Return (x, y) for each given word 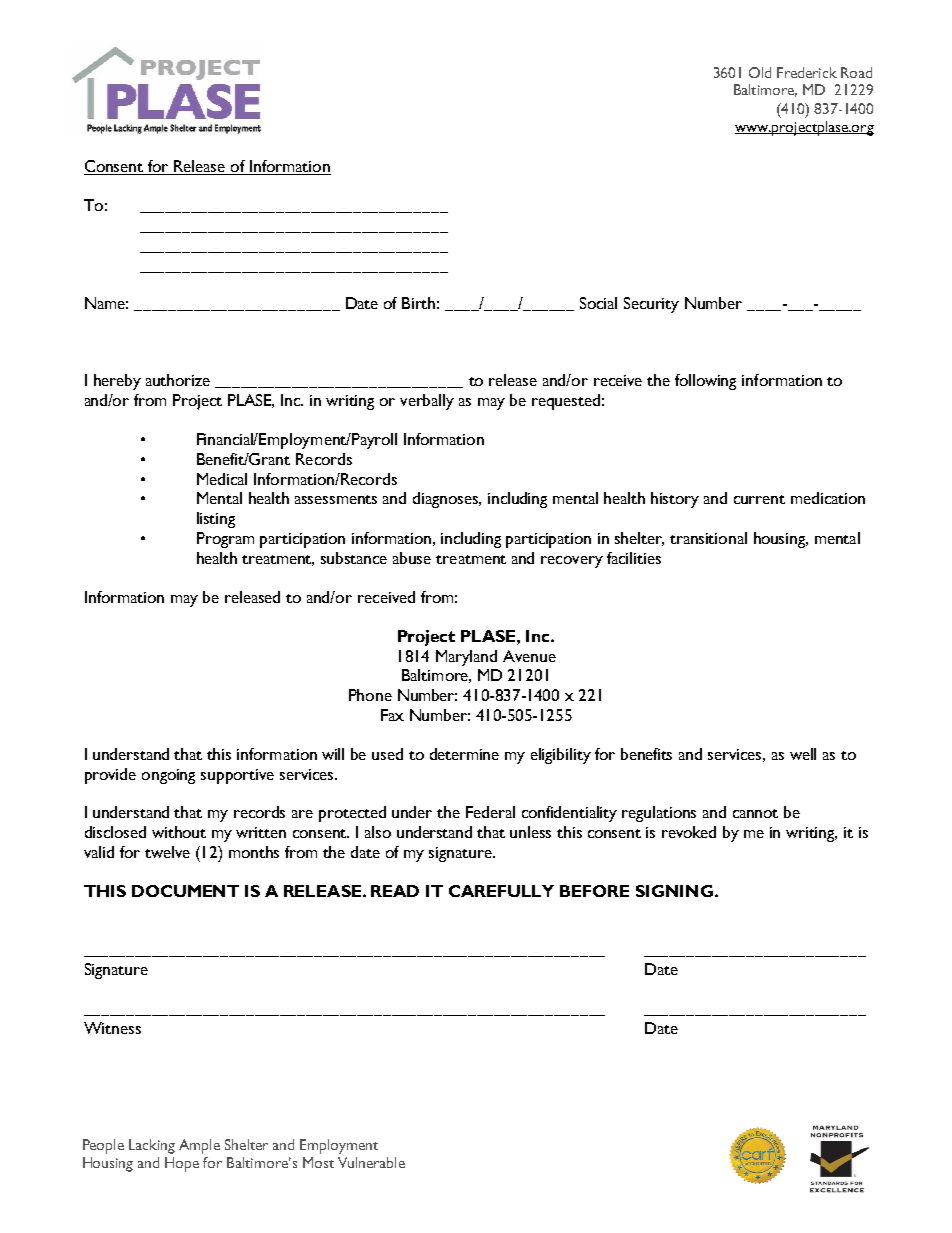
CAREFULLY (501, 891)
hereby (117, 382)
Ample (199, 1146)
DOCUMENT (185, 891)
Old (760, 72)
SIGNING (674, 891)
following (705, 382)
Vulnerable (371, 1162)
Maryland (466, 658)
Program (225, 540)
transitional (708, 538)
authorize (178, 380)
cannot (755, 813)
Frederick (807, 72)
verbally (427, 402)
